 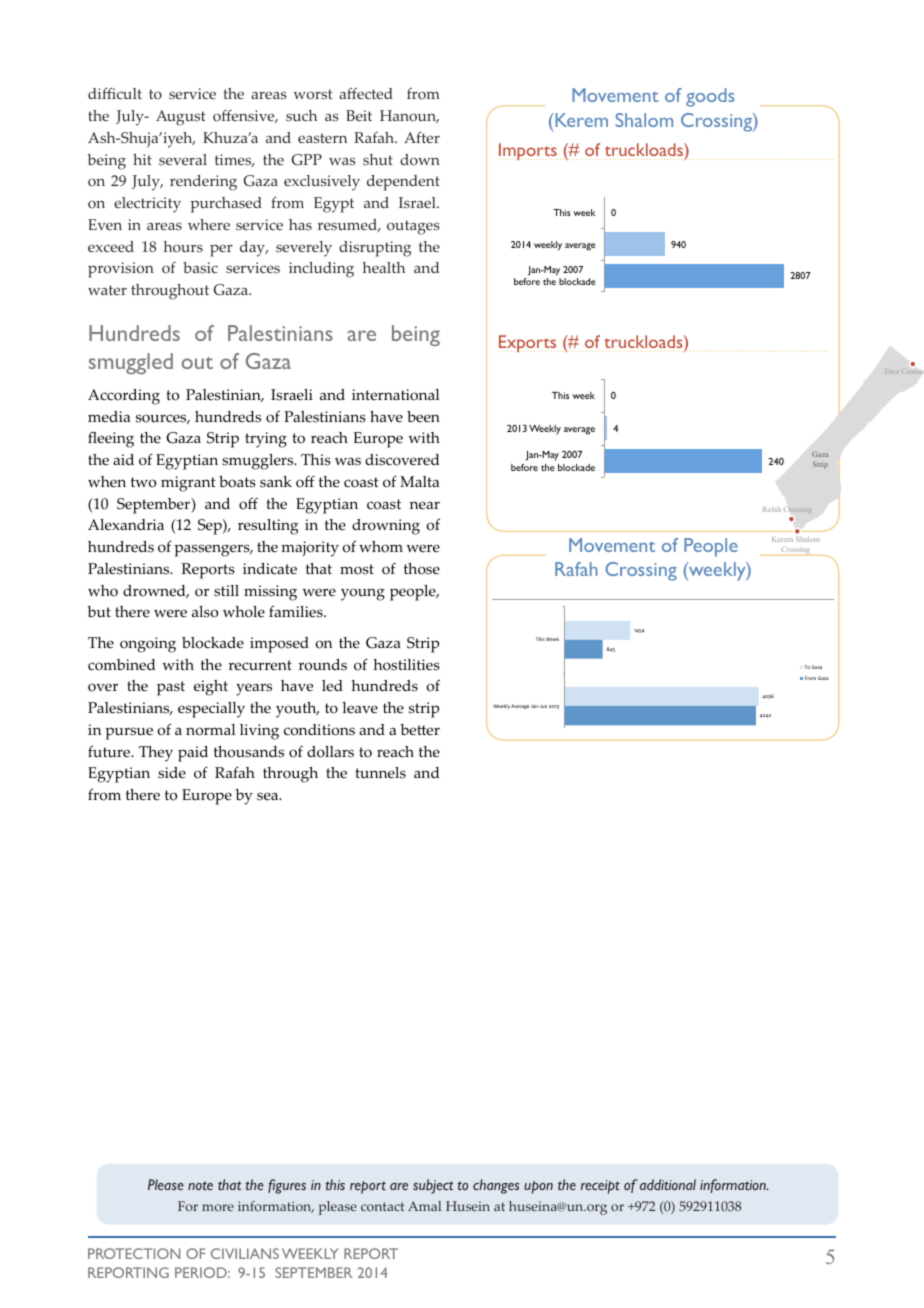 What do you see at coordinates (668, 1184) in the screenshot?
I see `additional` at bounding box center [668, 1184].
